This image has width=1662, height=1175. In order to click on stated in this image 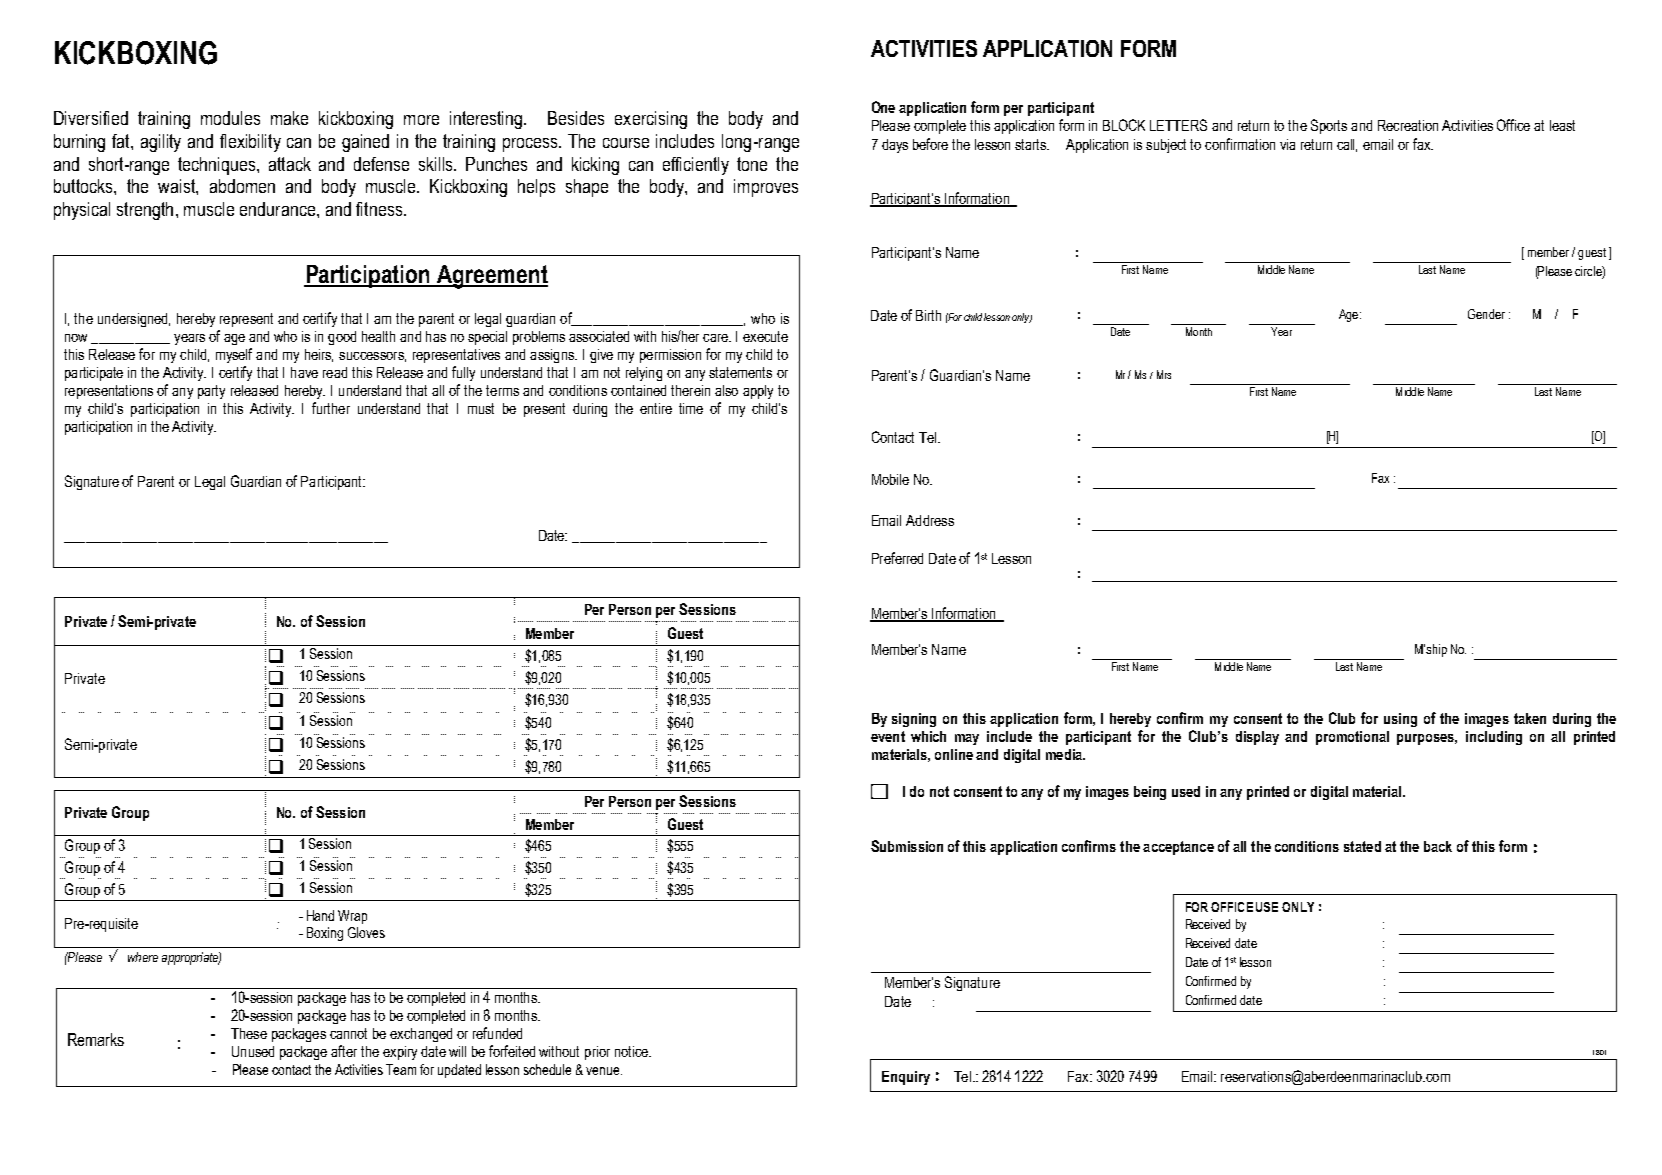, I will do `click(1362, 846)`.
